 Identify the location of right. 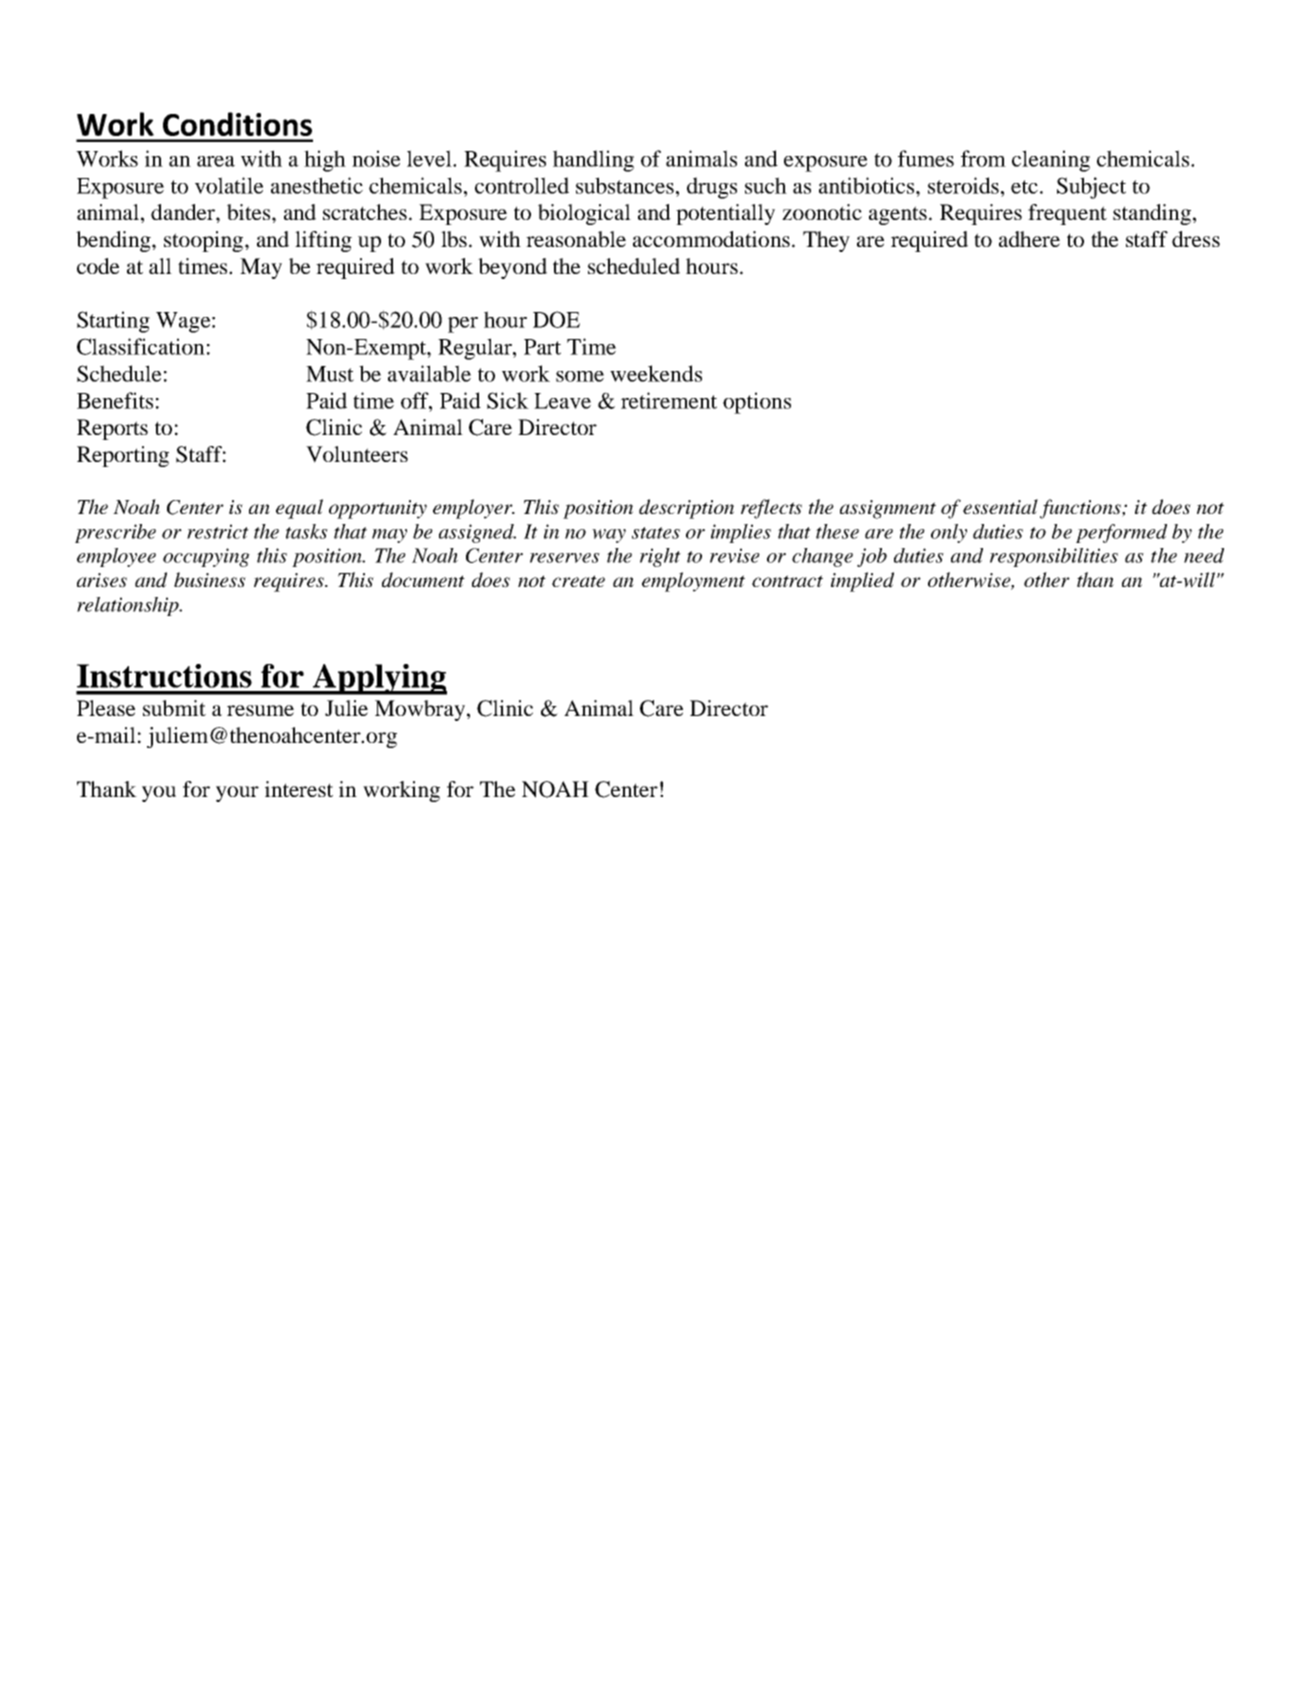
(660, 557).
